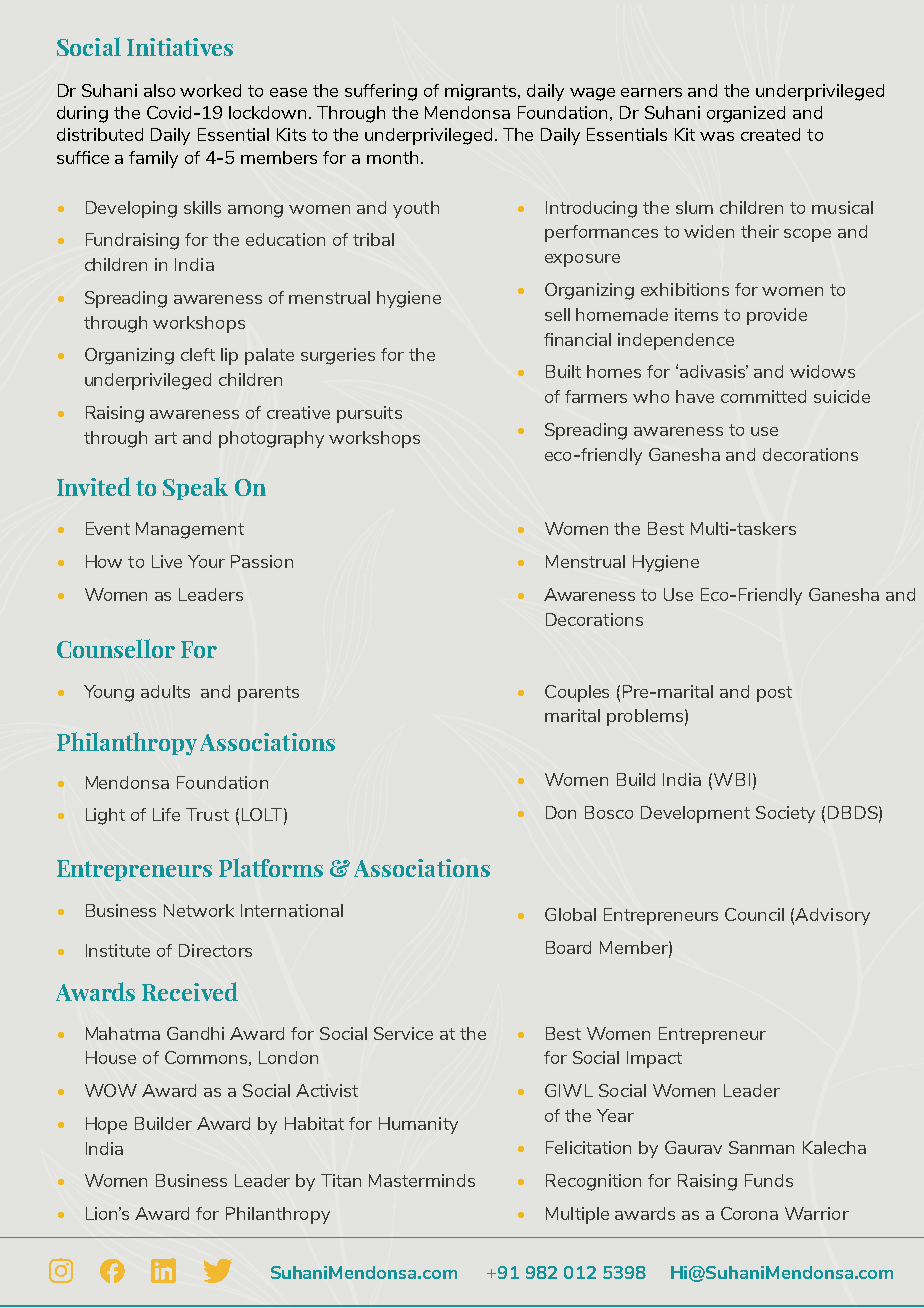  Describe the element at coordinates (577, 693) in the page. I see `Couples` at that location.
